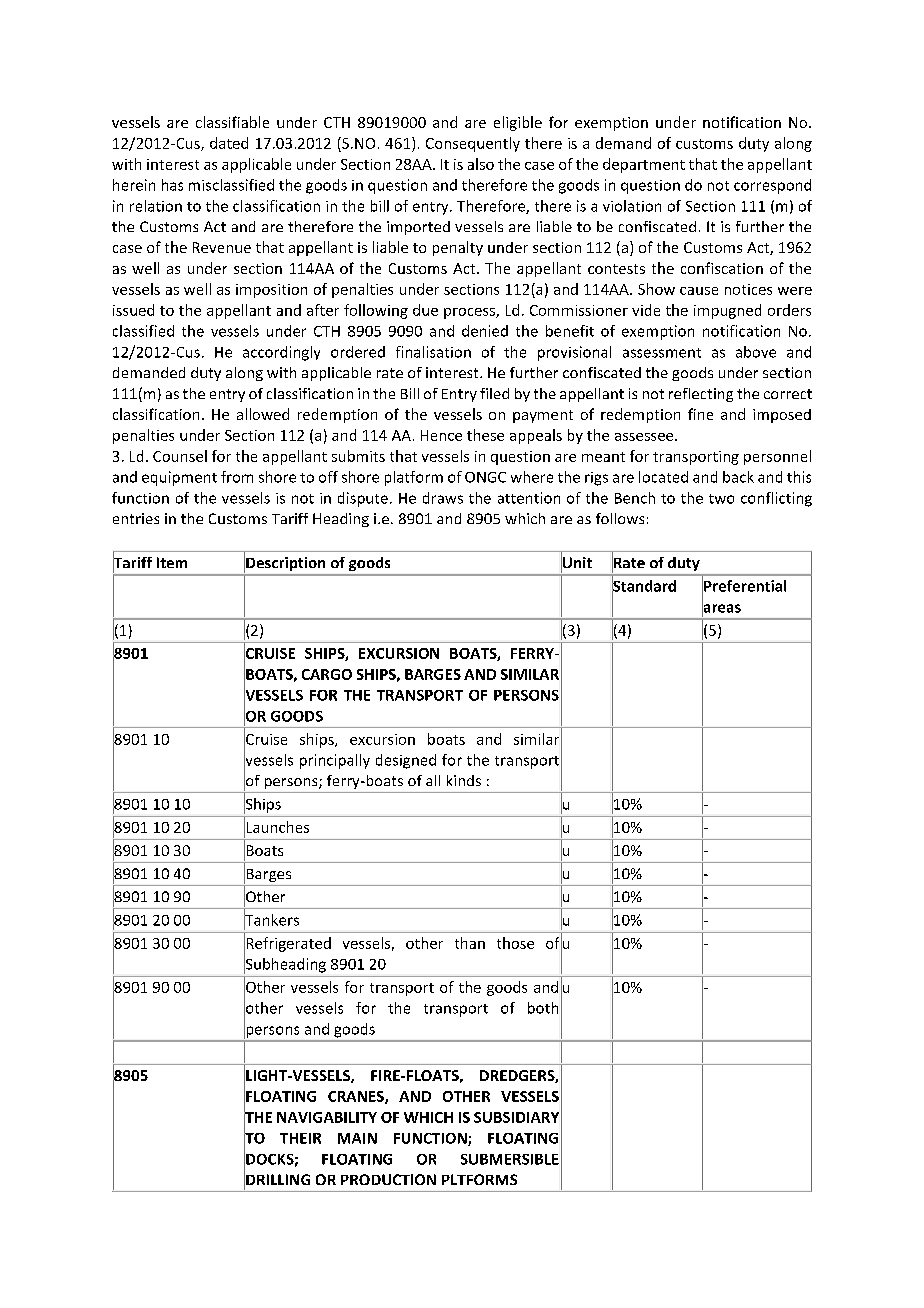 This page has width=924, height=1308. Describe the element at coordinates (406, 761) in the page. I see `designed` at that location.
